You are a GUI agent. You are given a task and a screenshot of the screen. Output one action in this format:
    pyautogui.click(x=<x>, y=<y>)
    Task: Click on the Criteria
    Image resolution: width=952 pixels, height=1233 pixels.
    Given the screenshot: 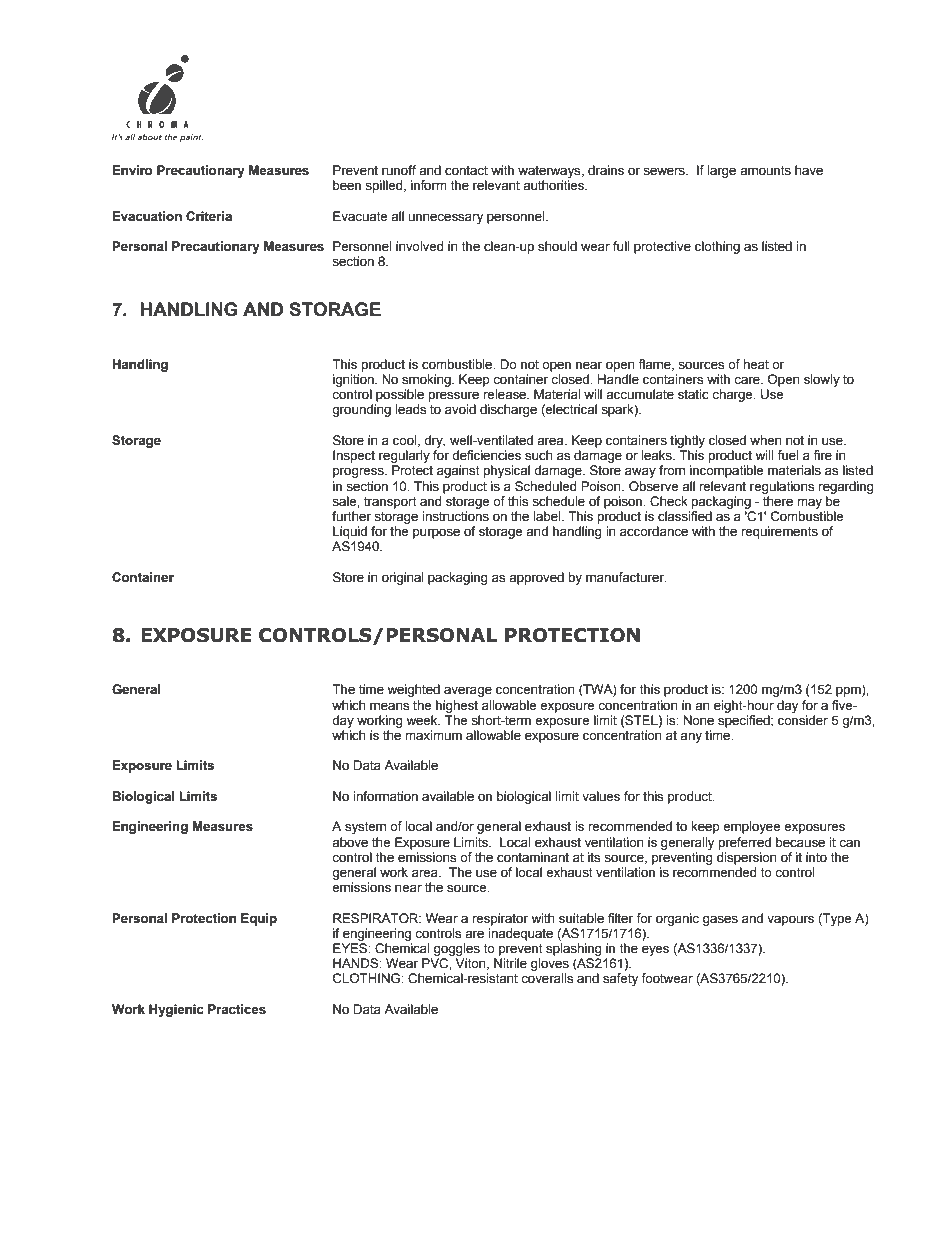 What is the action you would take?
    pyautogui.click(x=209, y=216)
